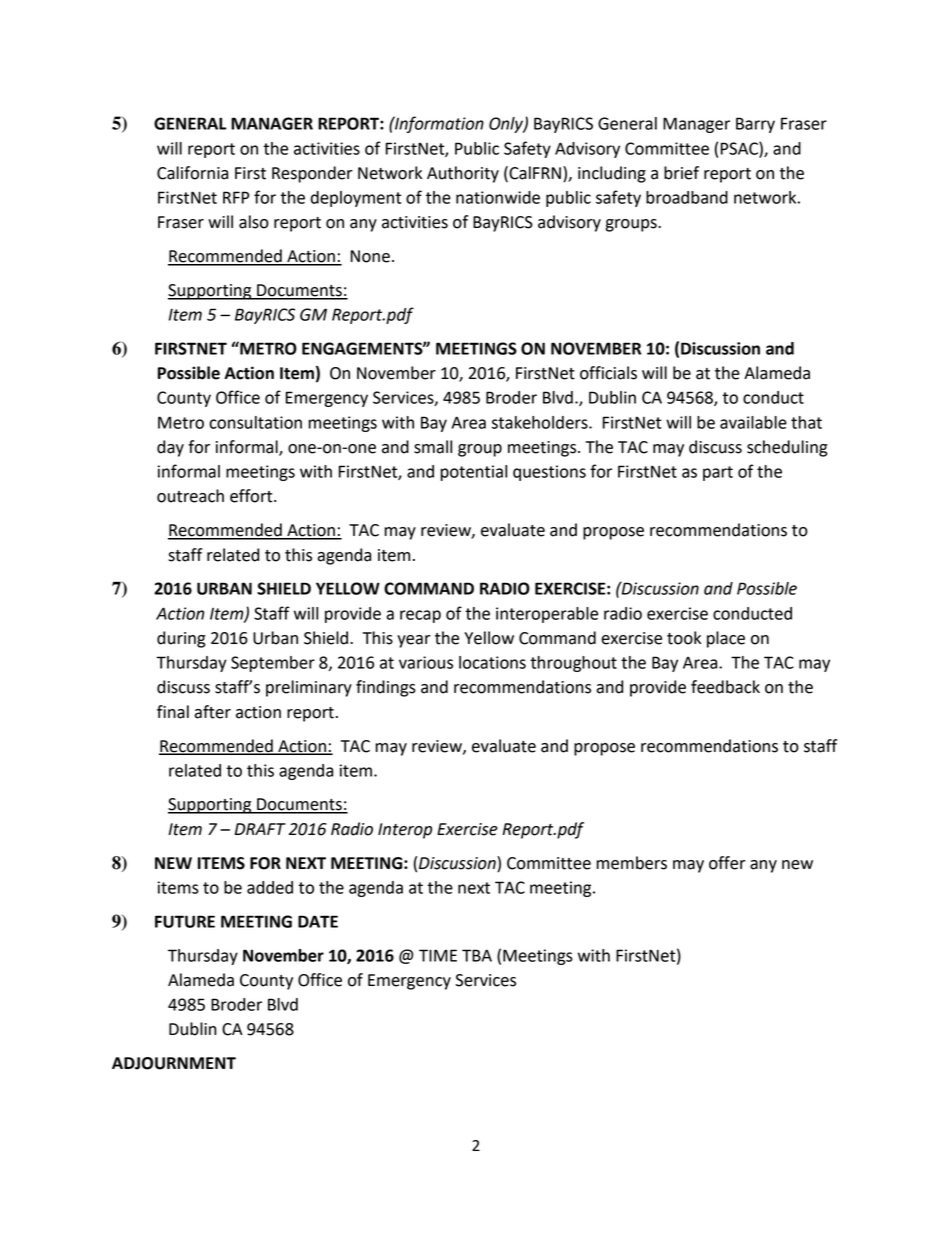 This screenshot has height=1233, width=952. Describe the element at coordinates (726, 639) in the screenshot. I see `place` at that location.
